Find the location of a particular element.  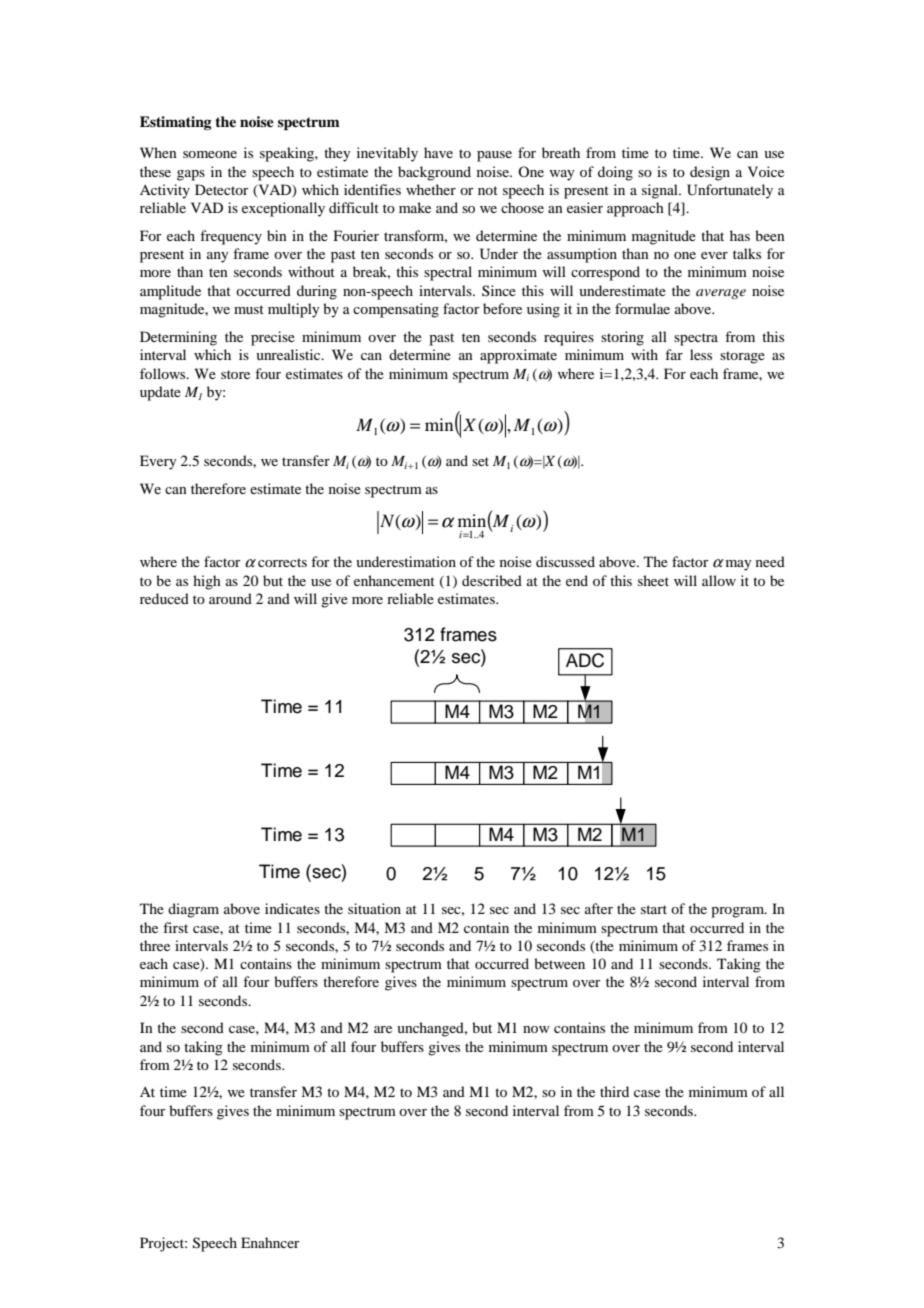

start is located at coordinates (654, 909).
